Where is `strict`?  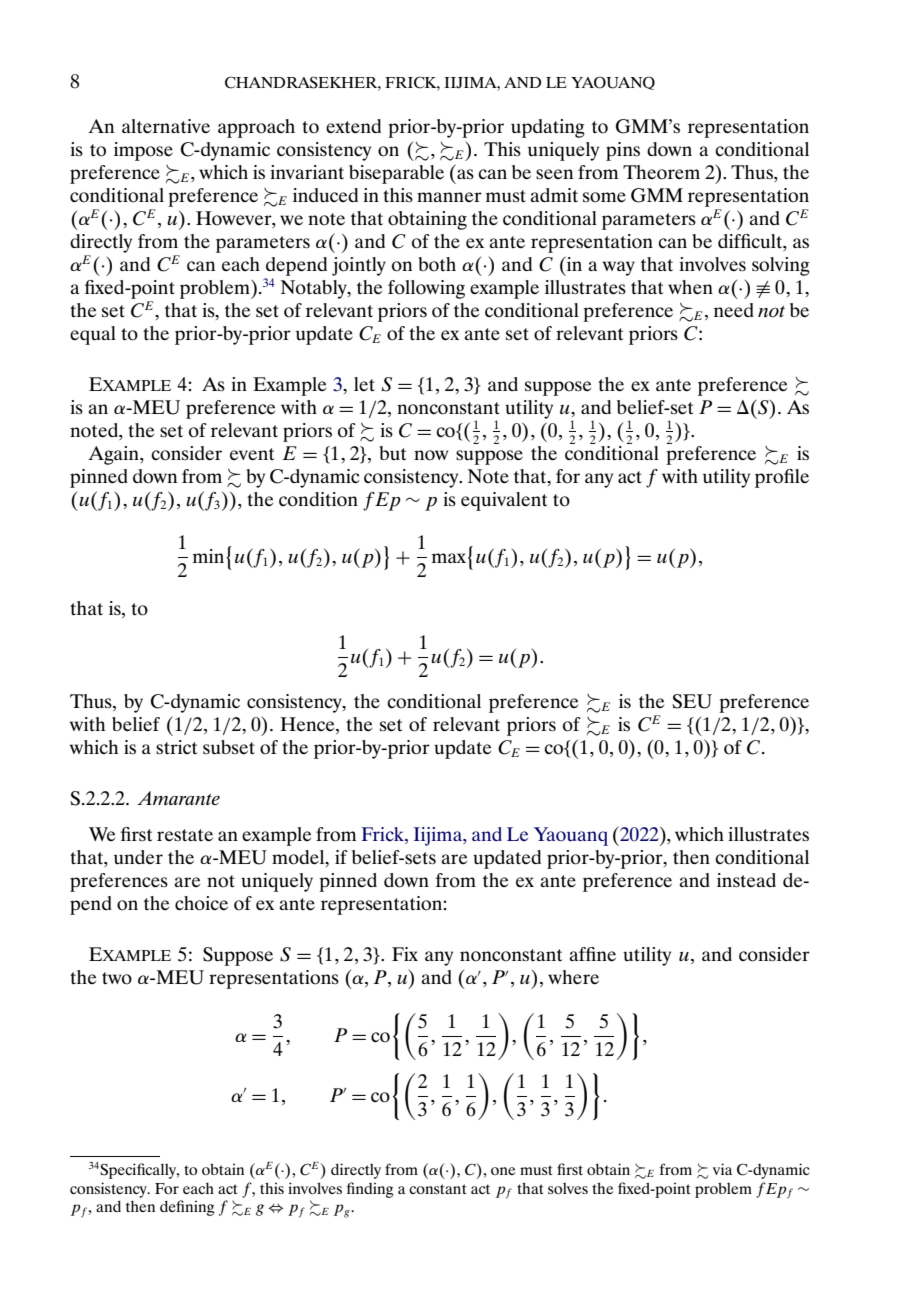
strict is located at coordinates (176, 747).
